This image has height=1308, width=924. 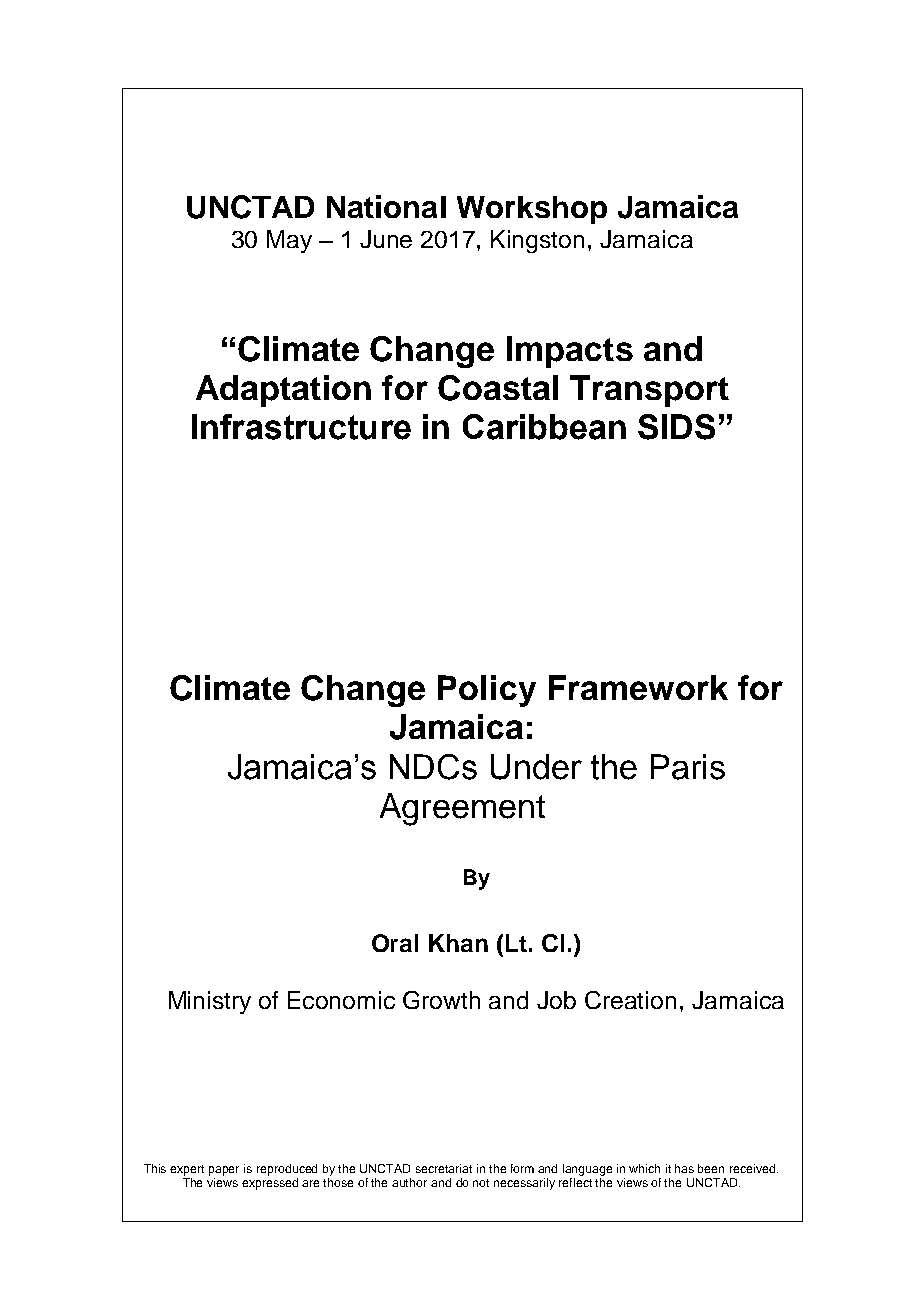 What do you see at coordinates (444, 1168) in the image?
I see `secretariat` at bounding box center [444, 1168].
